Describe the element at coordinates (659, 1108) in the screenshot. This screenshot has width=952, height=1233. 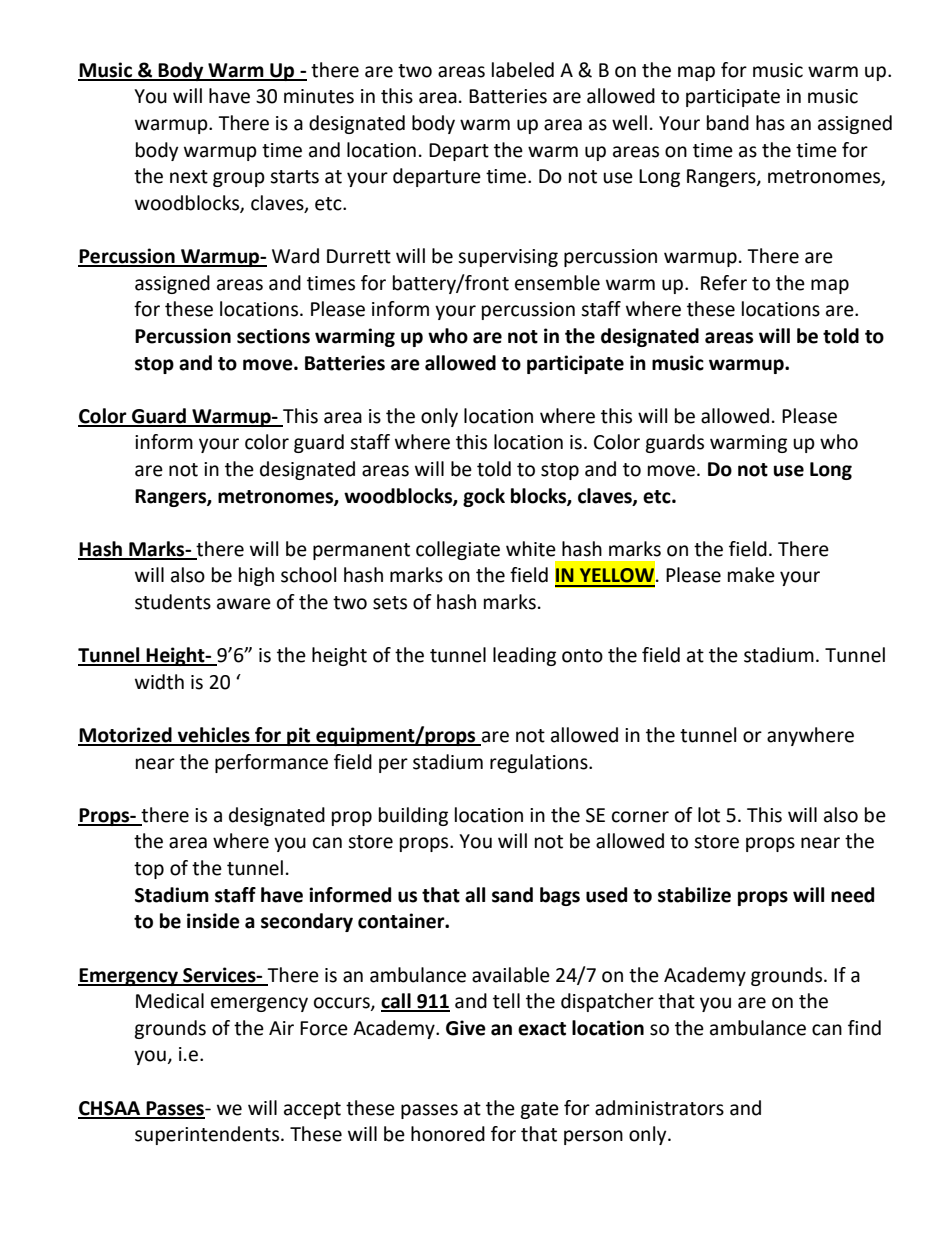
I see `administrators` at that location.
